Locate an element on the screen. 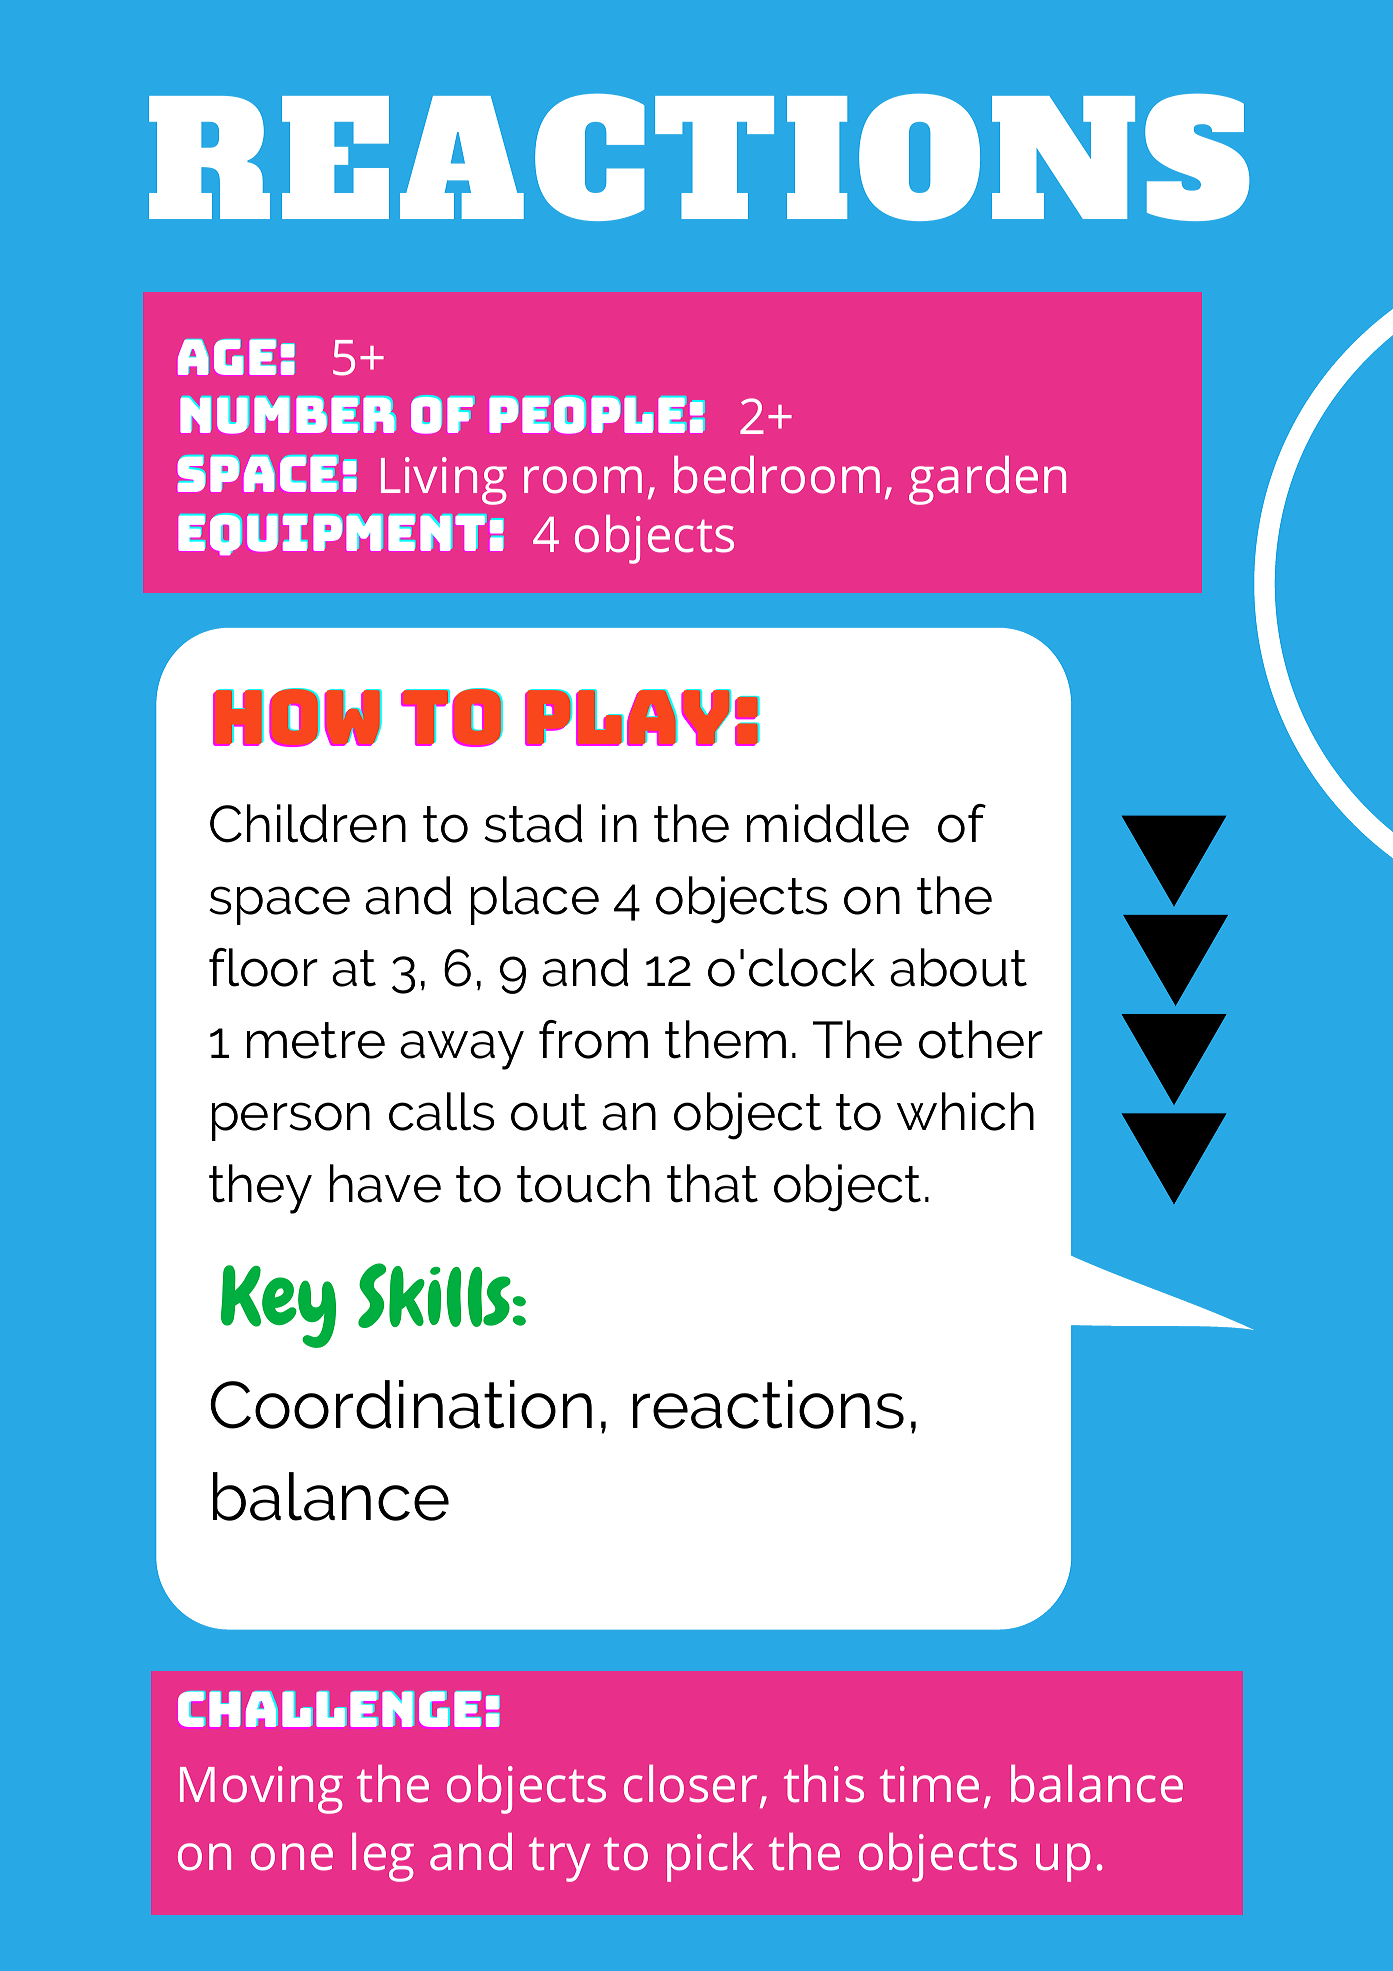 This screenshot has height=1971, width=1393. one is located at coordinates (292, 1857).
